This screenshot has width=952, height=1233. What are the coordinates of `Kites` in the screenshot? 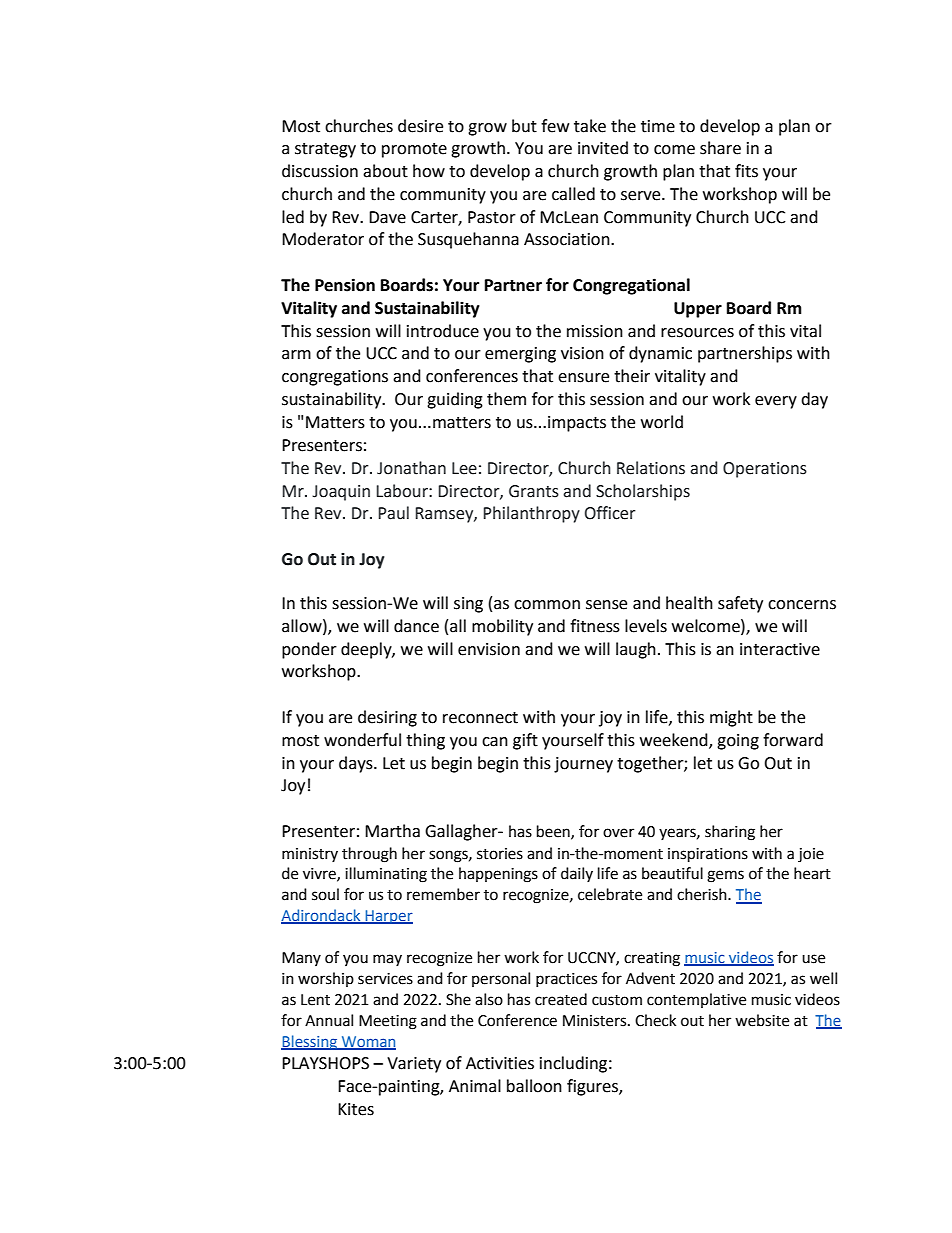 It's located at (356, 1109).
